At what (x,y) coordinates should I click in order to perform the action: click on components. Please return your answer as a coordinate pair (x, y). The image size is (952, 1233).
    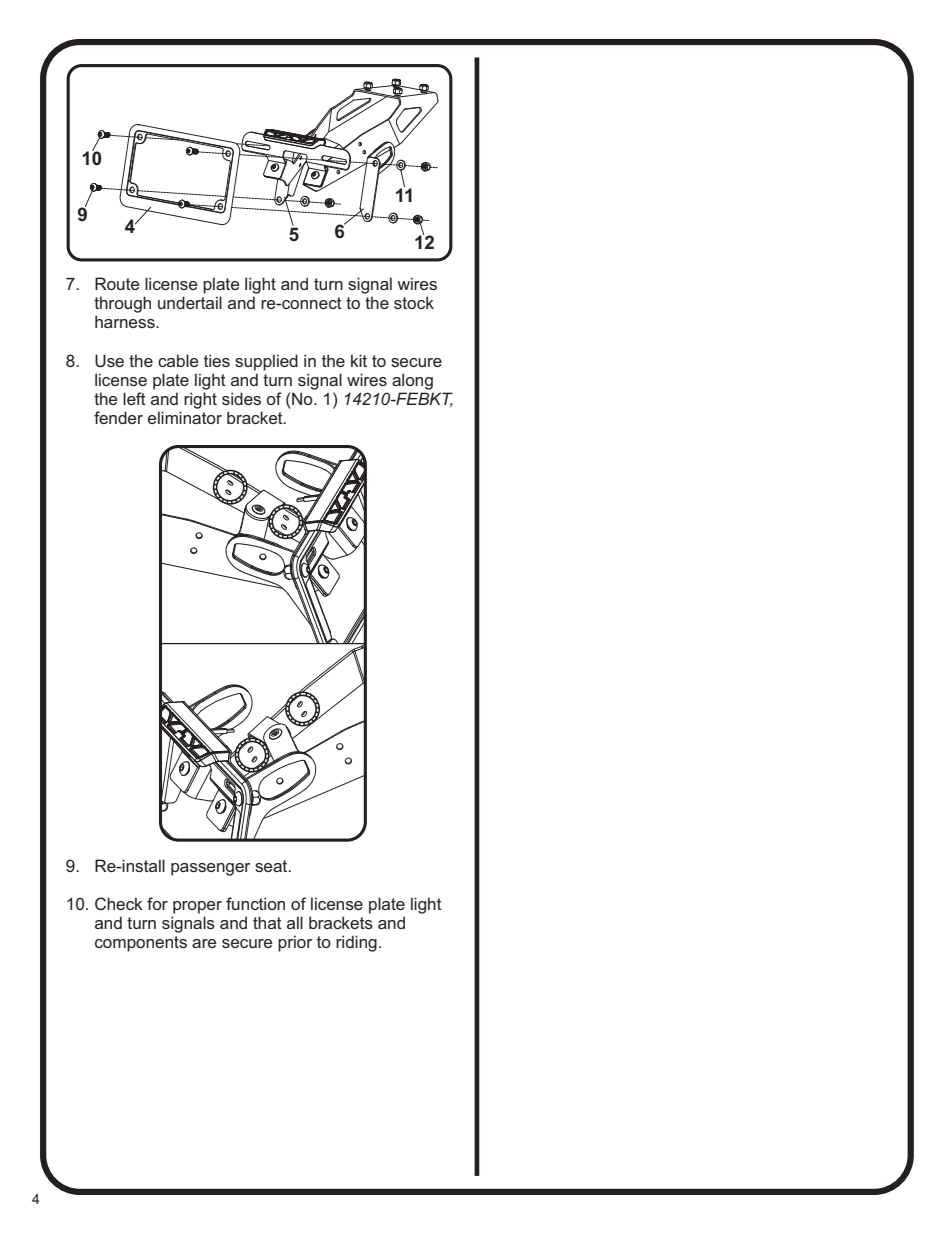
    Looking at the image, I should click on (141, 944).
